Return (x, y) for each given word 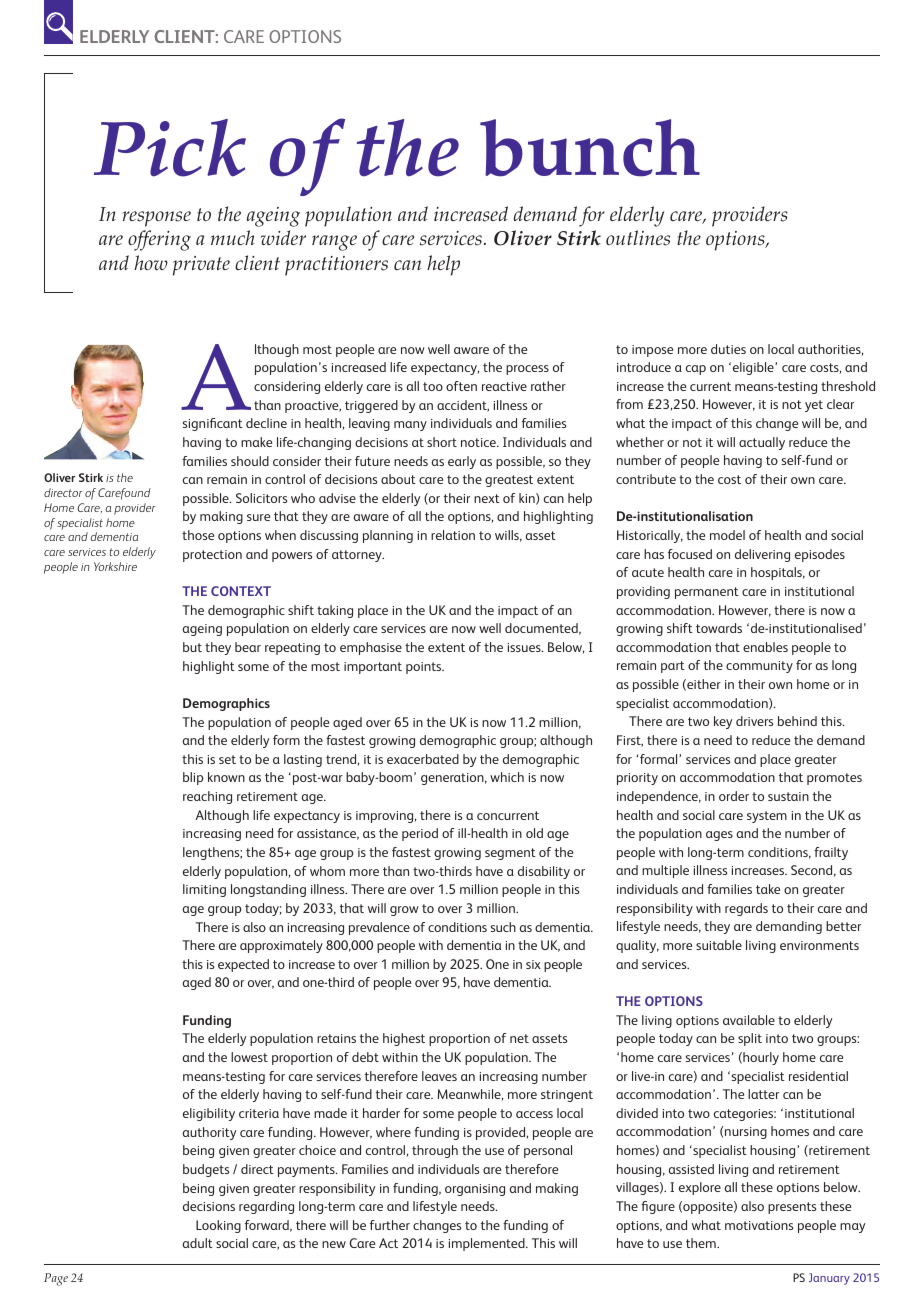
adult (198, 1243)
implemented (488, 1244)
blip (193, 778)
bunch (590, 148)
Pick (170, 148)
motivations (759, 1225)
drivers (754, 721)
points (425, 668)
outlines (638, 238)
